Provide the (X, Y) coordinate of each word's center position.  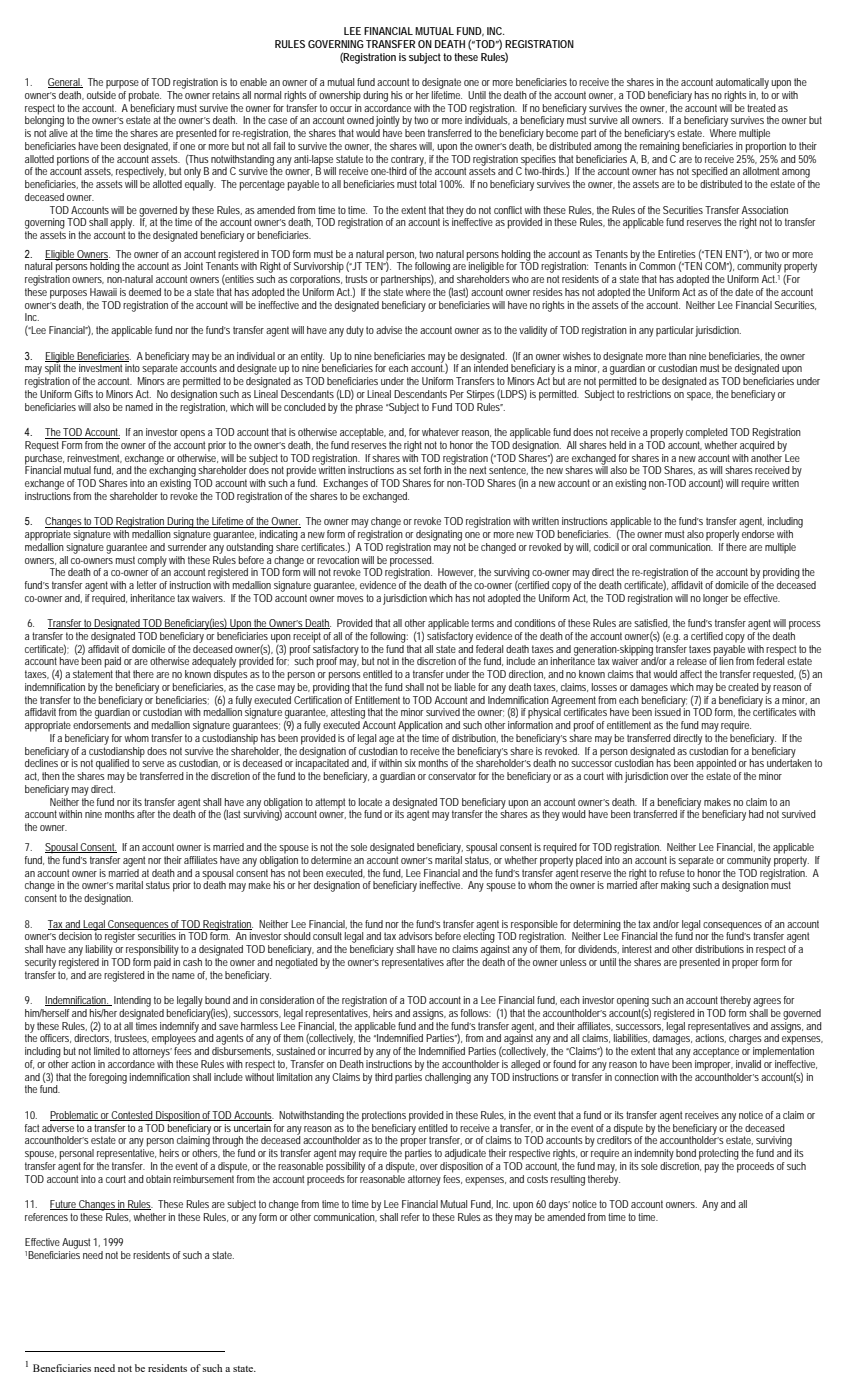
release (692, 661)
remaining (660, 146)
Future (64, 1205)
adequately (214, 664)
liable (465, 687)
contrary (408, 161)
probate (145, 96)
